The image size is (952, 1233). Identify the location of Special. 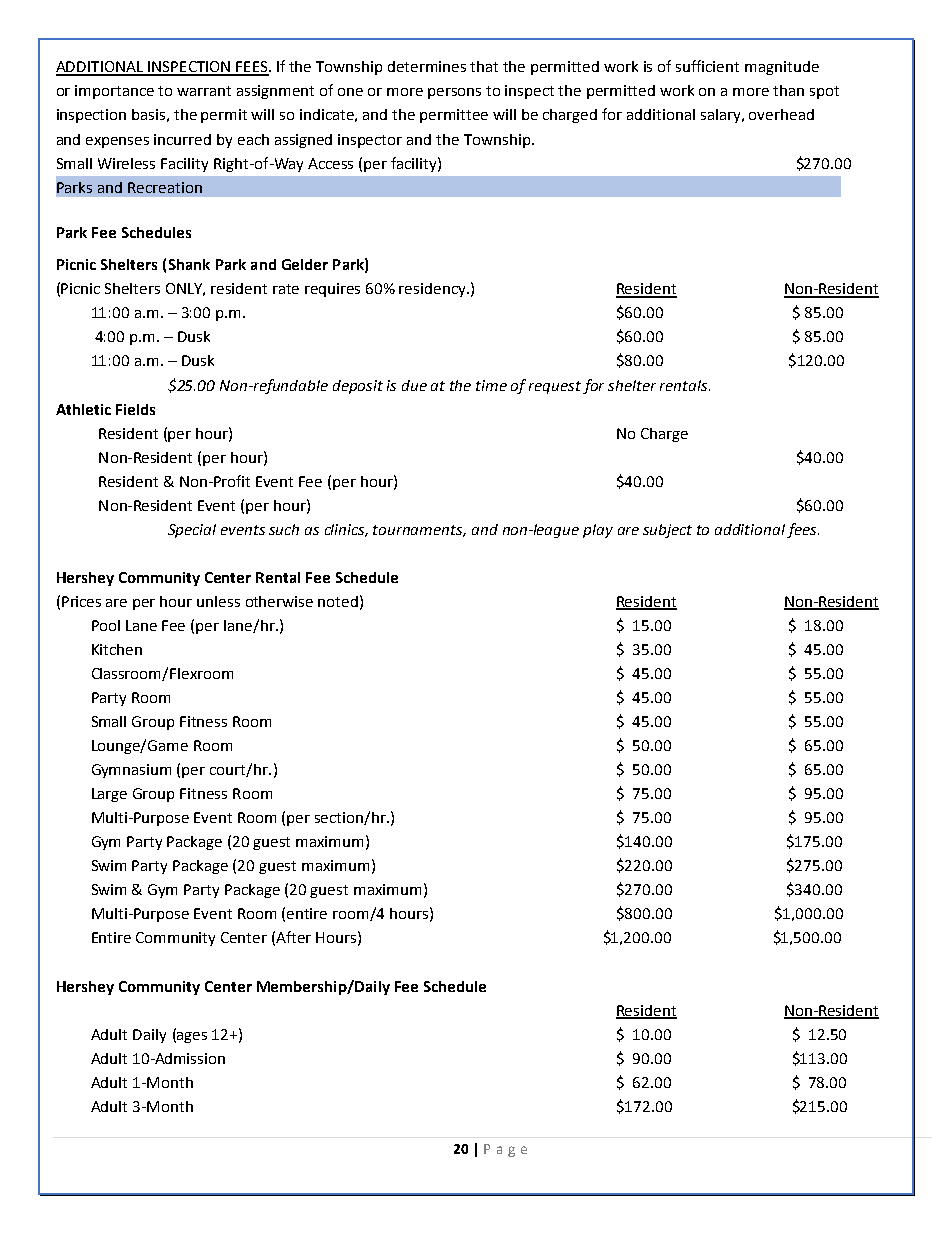
(192, 531).
